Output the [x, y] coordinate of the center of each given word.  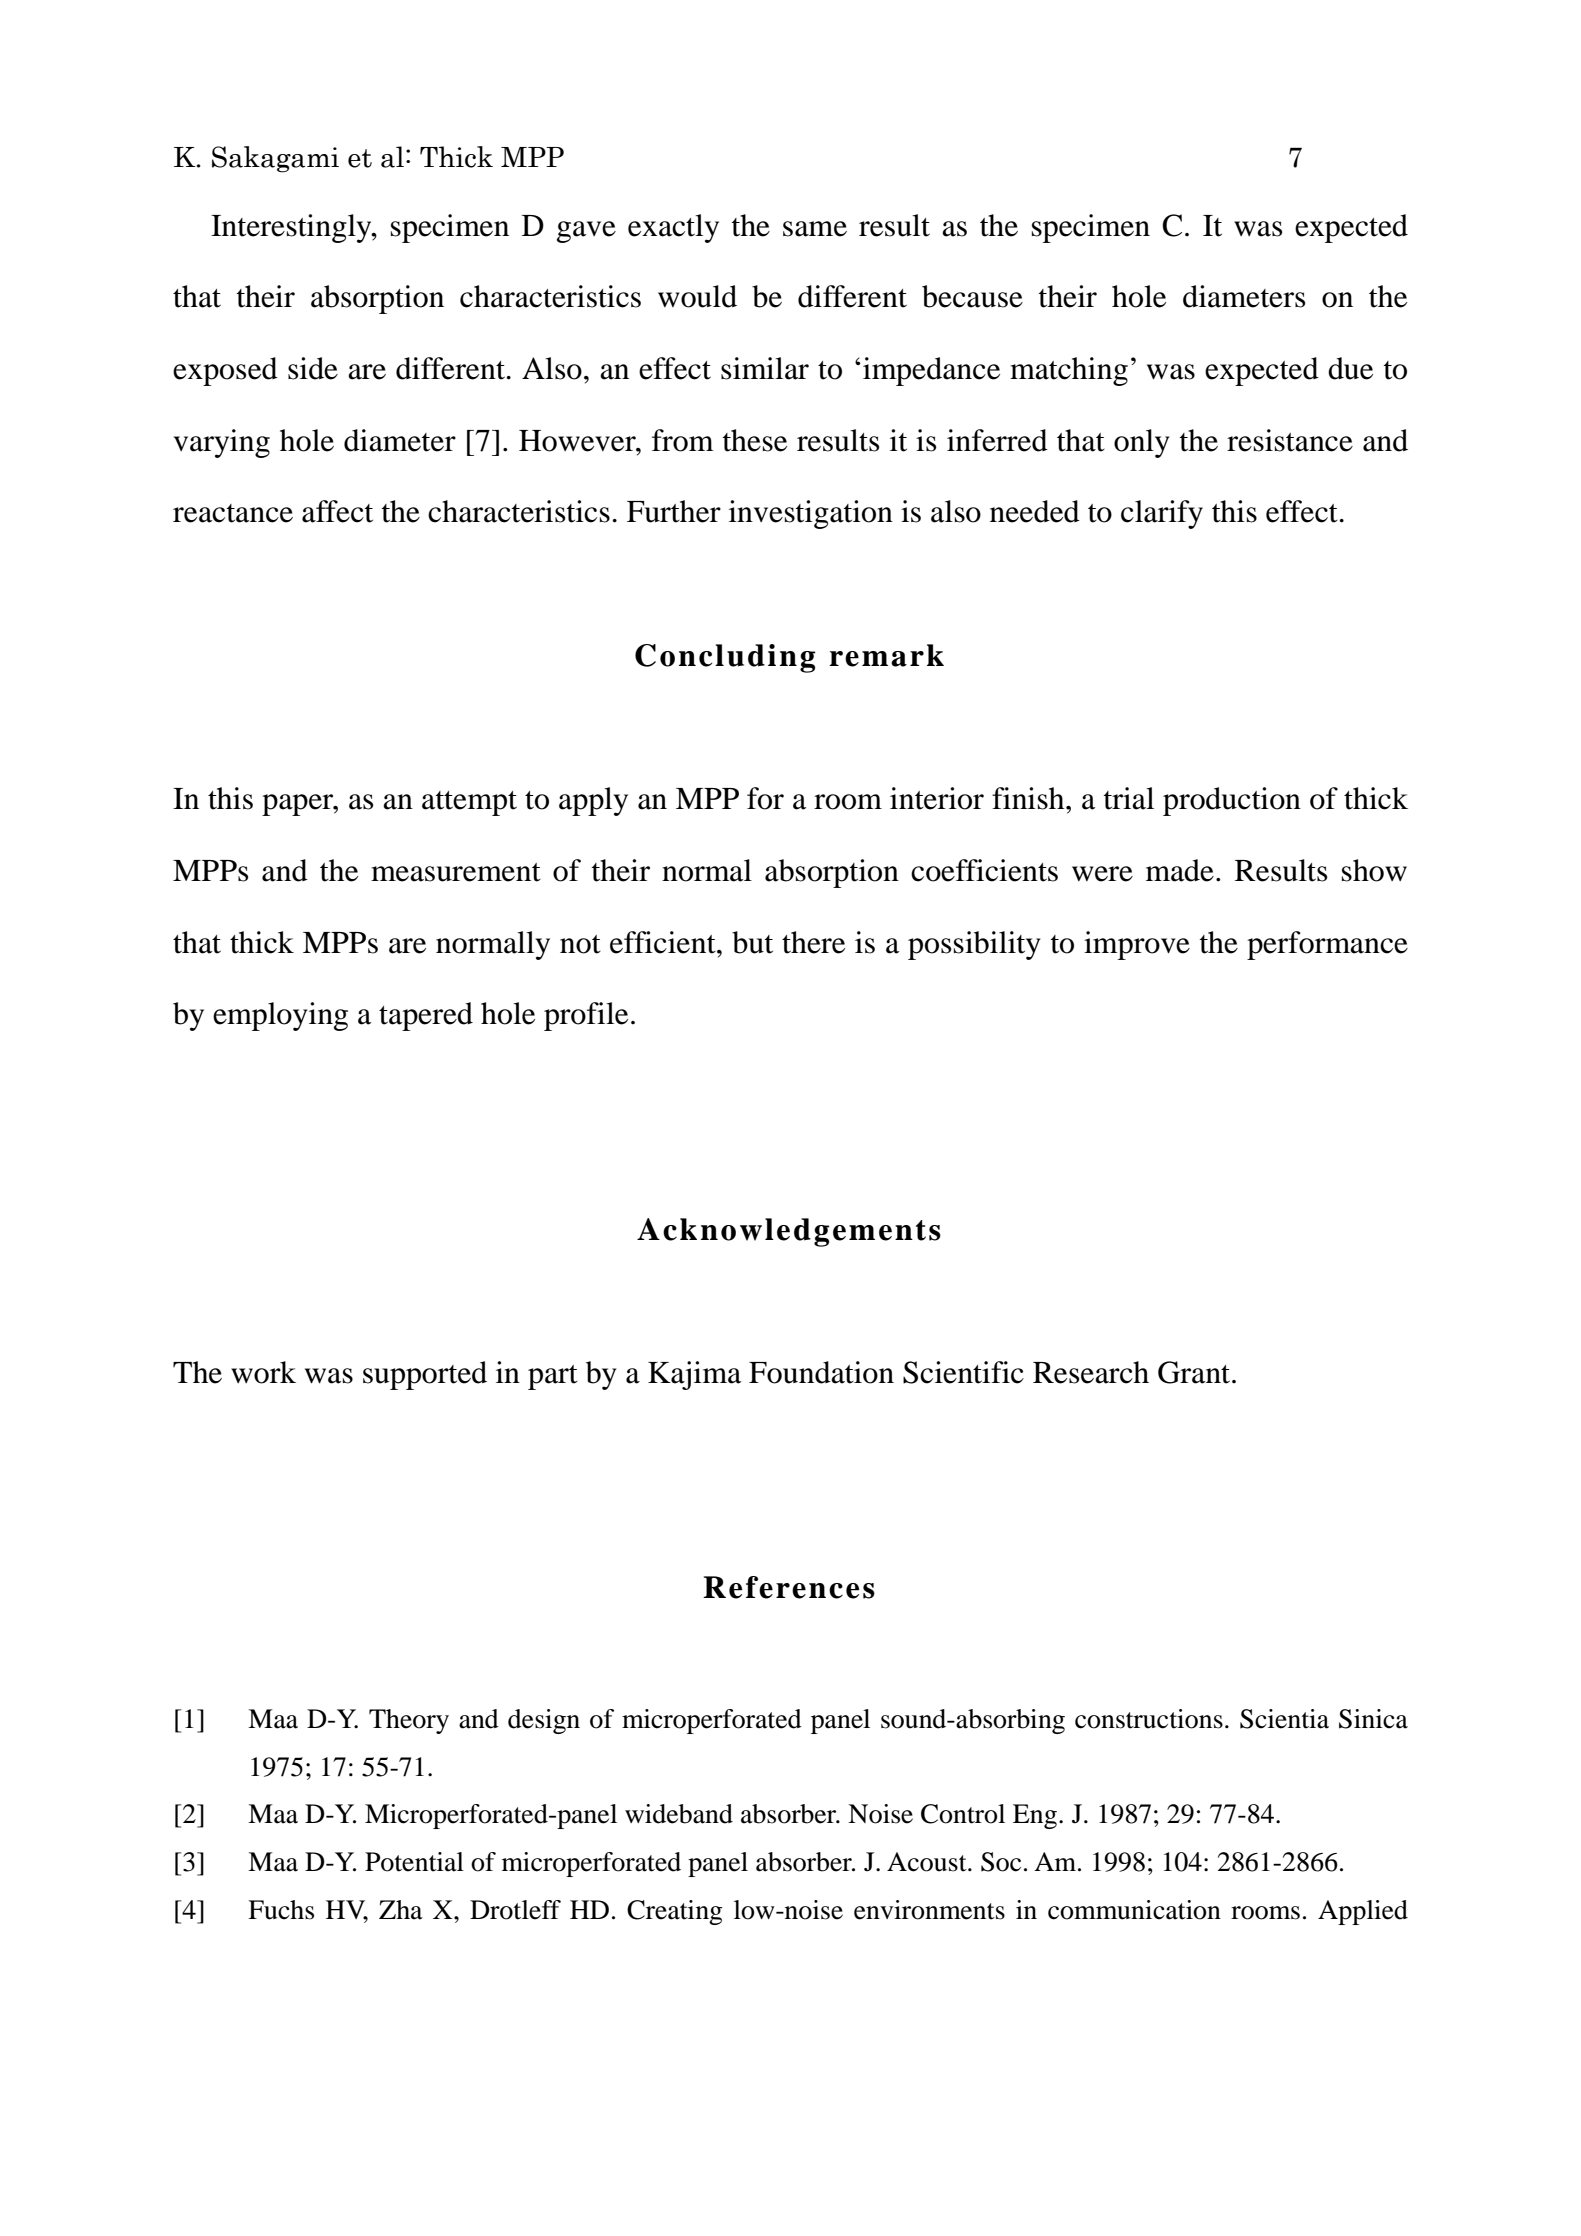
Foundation [821, 1372]
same [815, 229]
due [1350, 368]
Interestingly [292, 228]
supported [425, 1375]
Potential [414, 1862]
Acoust [928, 1862]
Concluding [725, 658]
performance [1327, 945]
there [813, 942]
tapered [426, 1016]
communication [1134, 1910]
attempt [469, 803]
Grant [1195, 1372]
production [1232, 801]
